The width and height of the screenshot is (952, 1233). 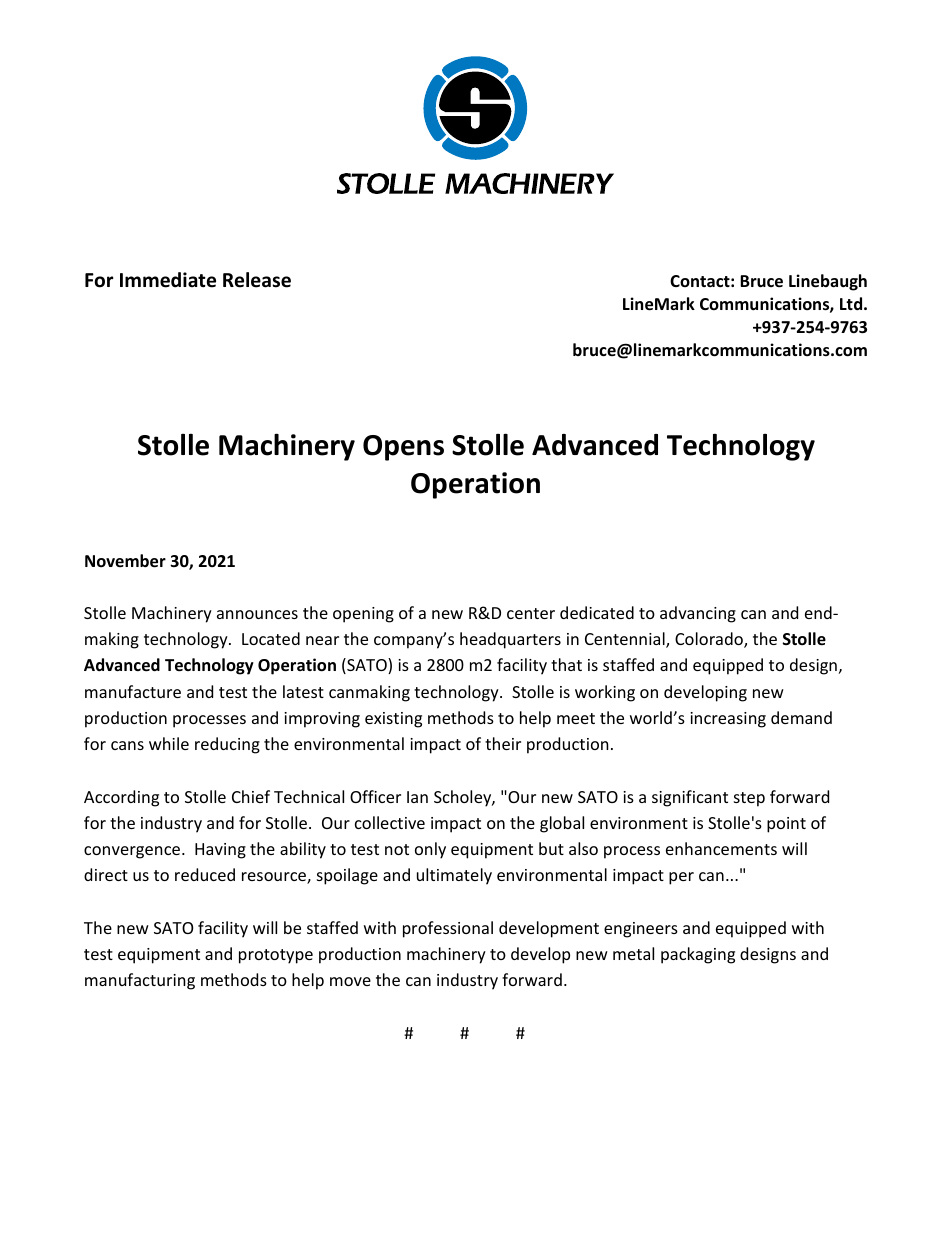 I want to click on advancing, so click(x=698, y=614).
